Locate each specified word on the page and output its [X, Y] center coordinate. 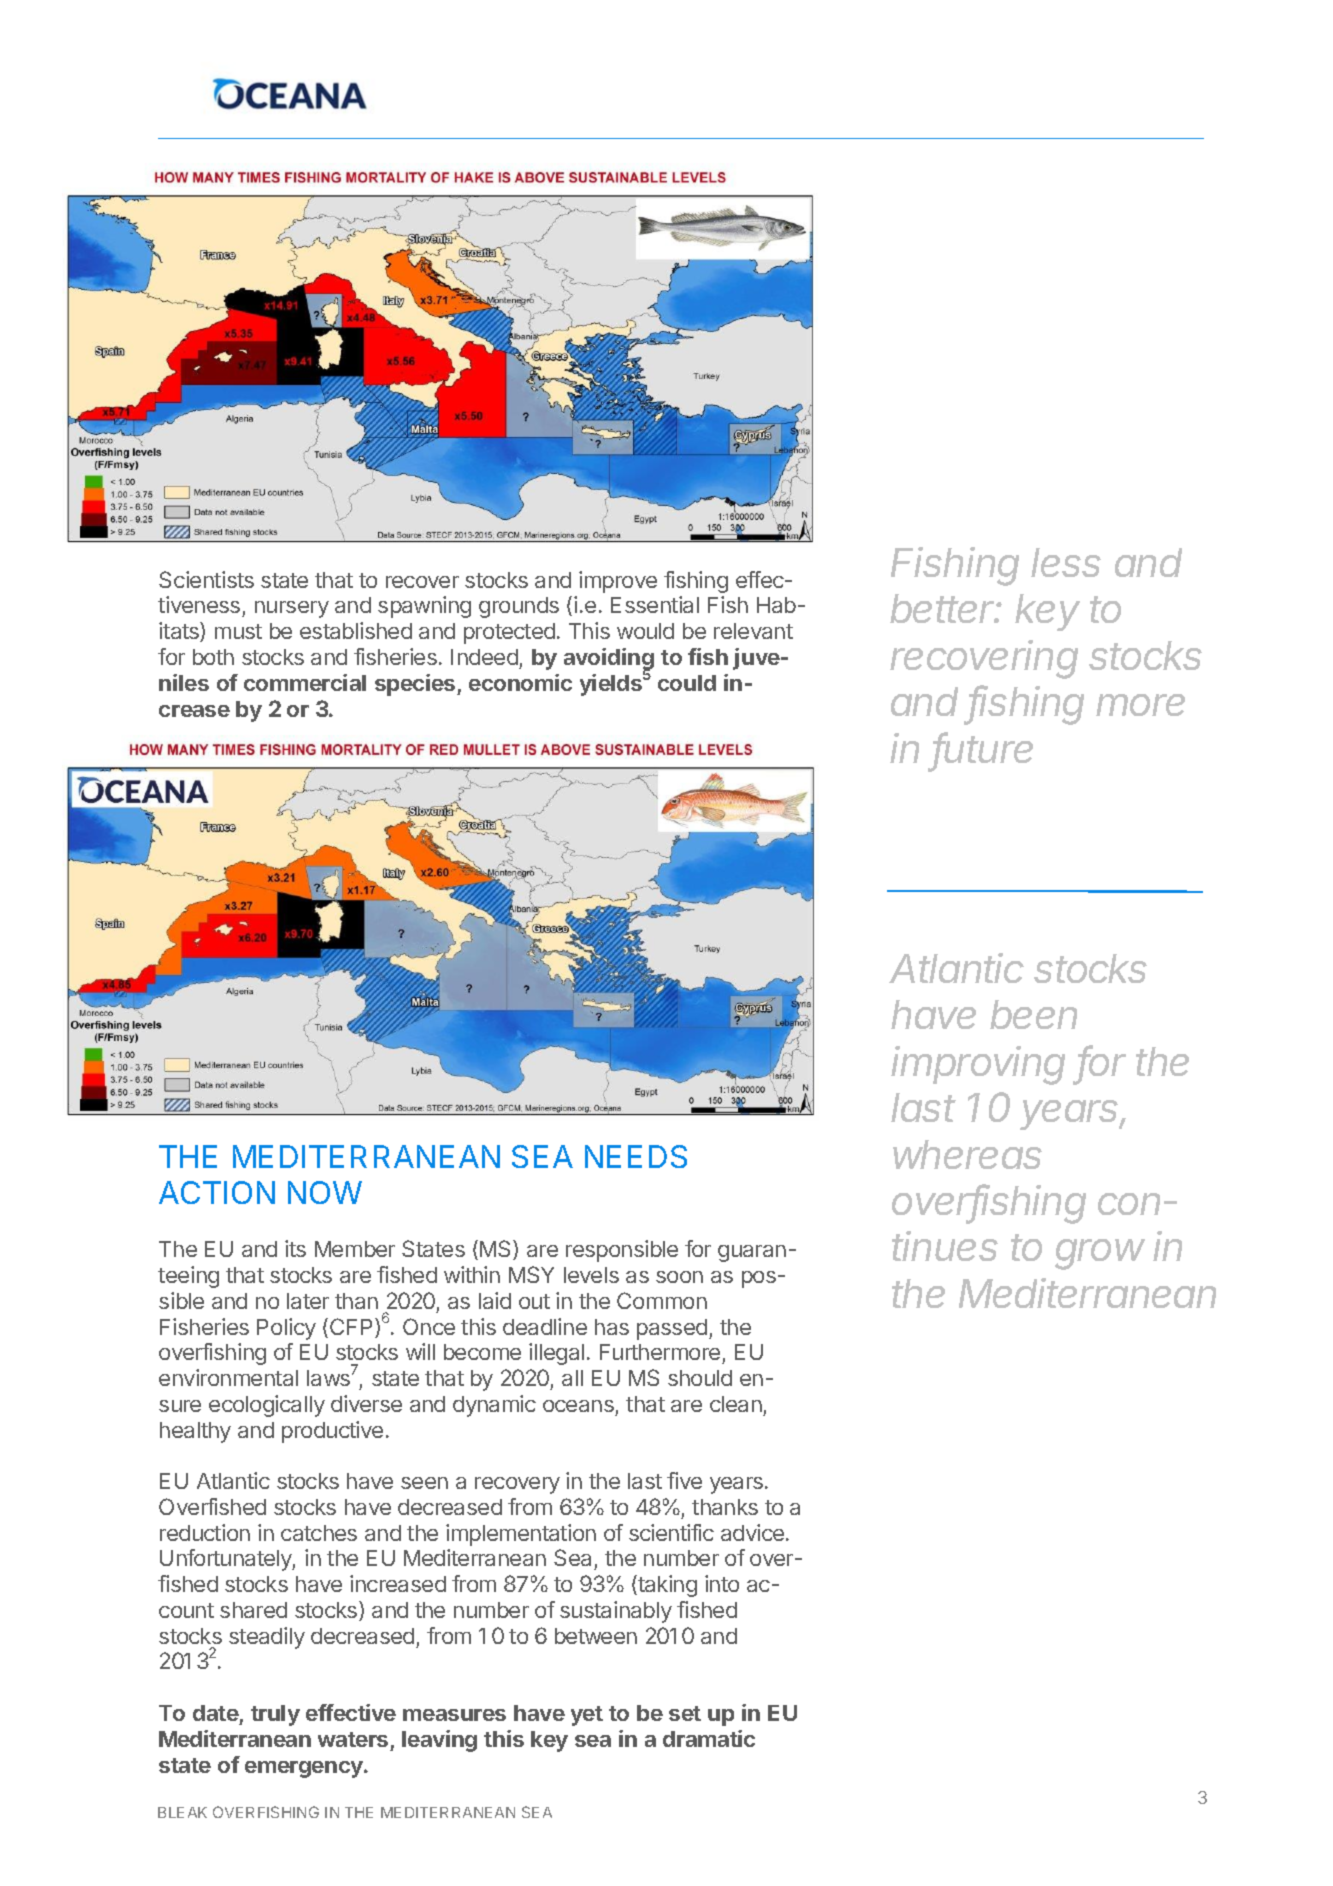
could [687, 683]
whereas [967, 1154]
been [1033, 1014]
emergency [305, 1769]
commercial [305, 682]
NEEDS [636, 1156]
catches [319, 1533]
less [1066, 562]
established [356, 630]
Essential [655, 604]
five [684, 1480]
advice [752, 1532]
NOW [325, 1192]
